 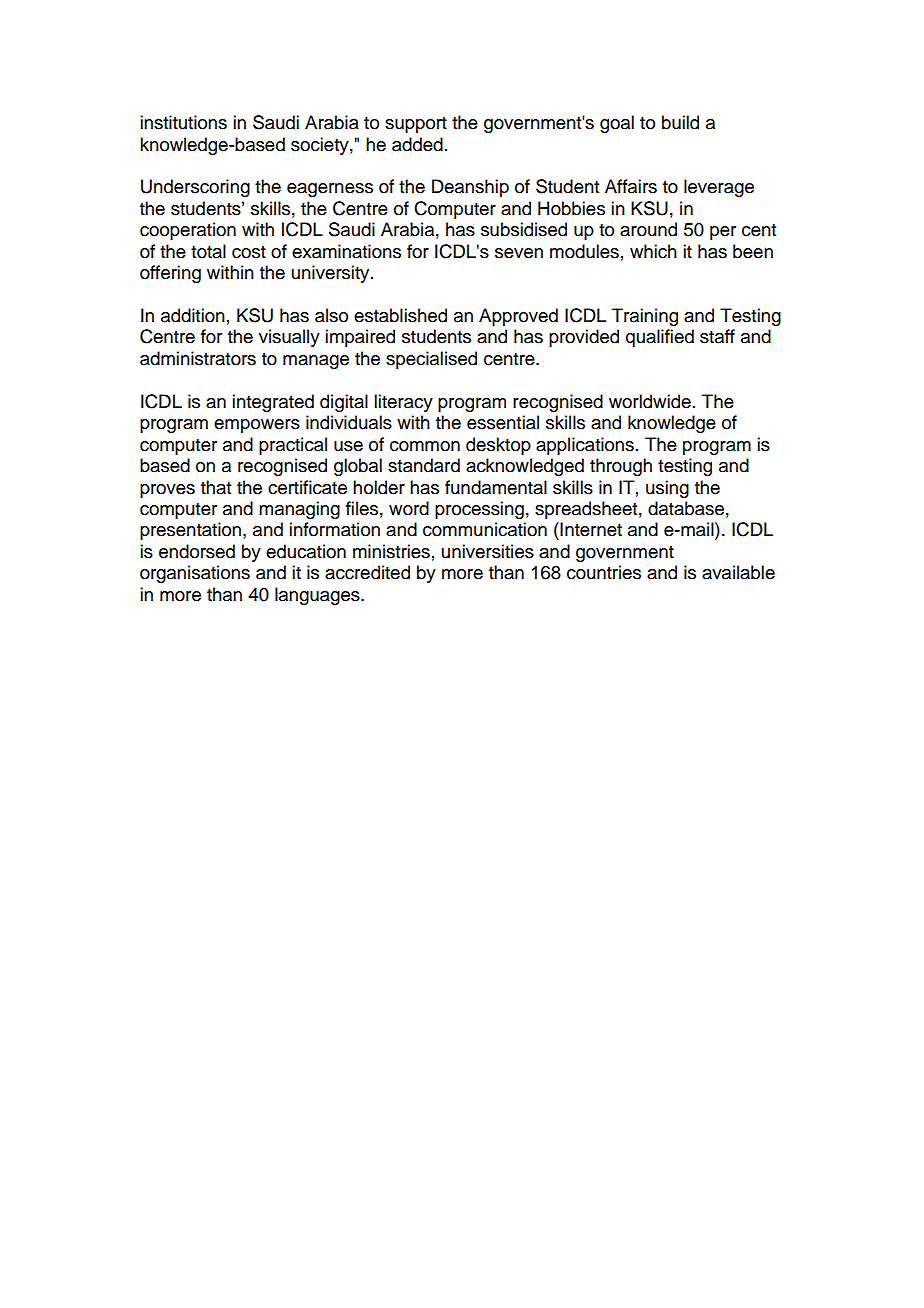 I want to click on administrators, so click(x=198, y=358).
